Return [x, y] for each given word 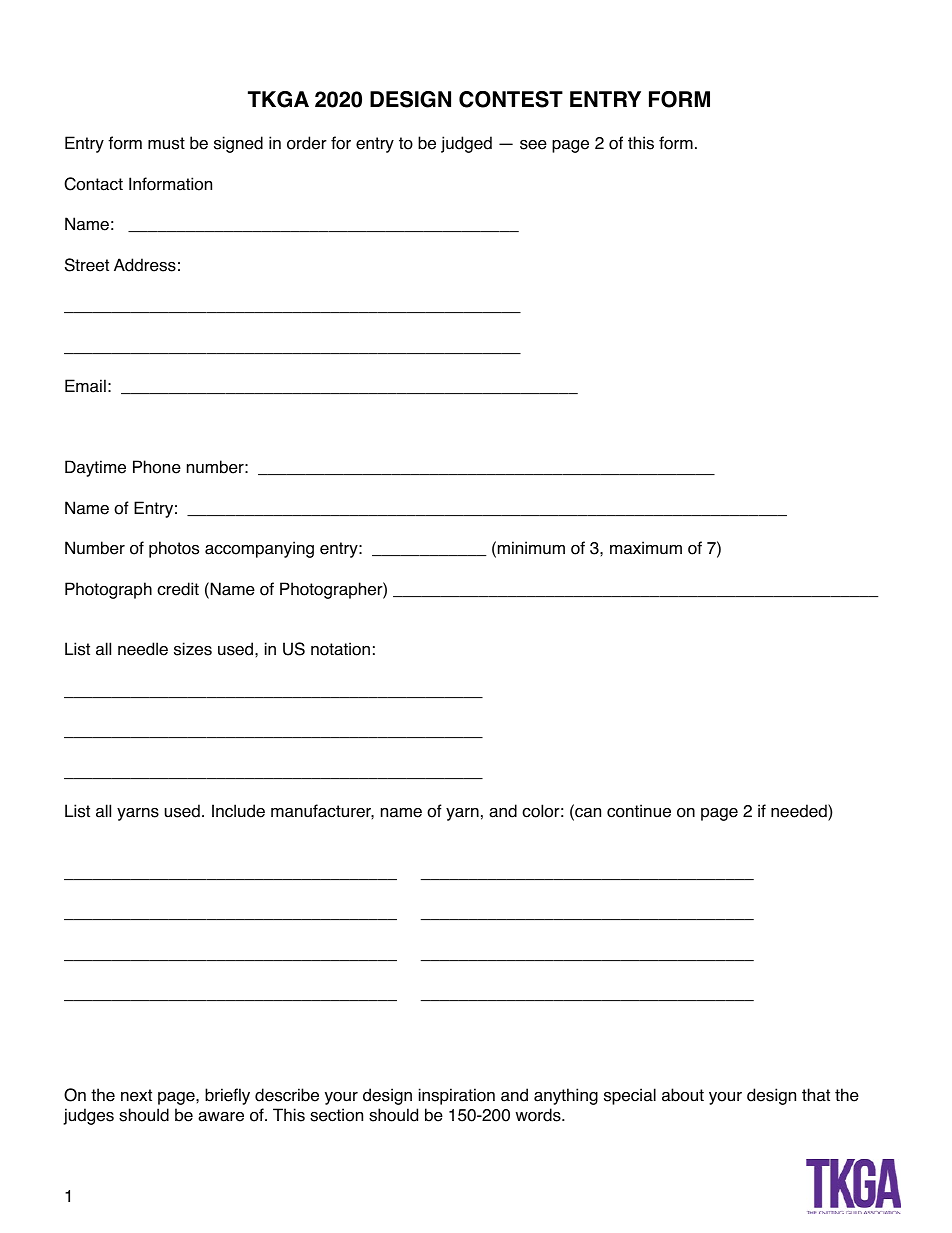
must [166, 143]
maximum [646, 548]
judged [466, 144]
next [136, 1095]
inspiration [457, 1096]
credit [178, 589]
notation [340, 649]
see [533, 145]
